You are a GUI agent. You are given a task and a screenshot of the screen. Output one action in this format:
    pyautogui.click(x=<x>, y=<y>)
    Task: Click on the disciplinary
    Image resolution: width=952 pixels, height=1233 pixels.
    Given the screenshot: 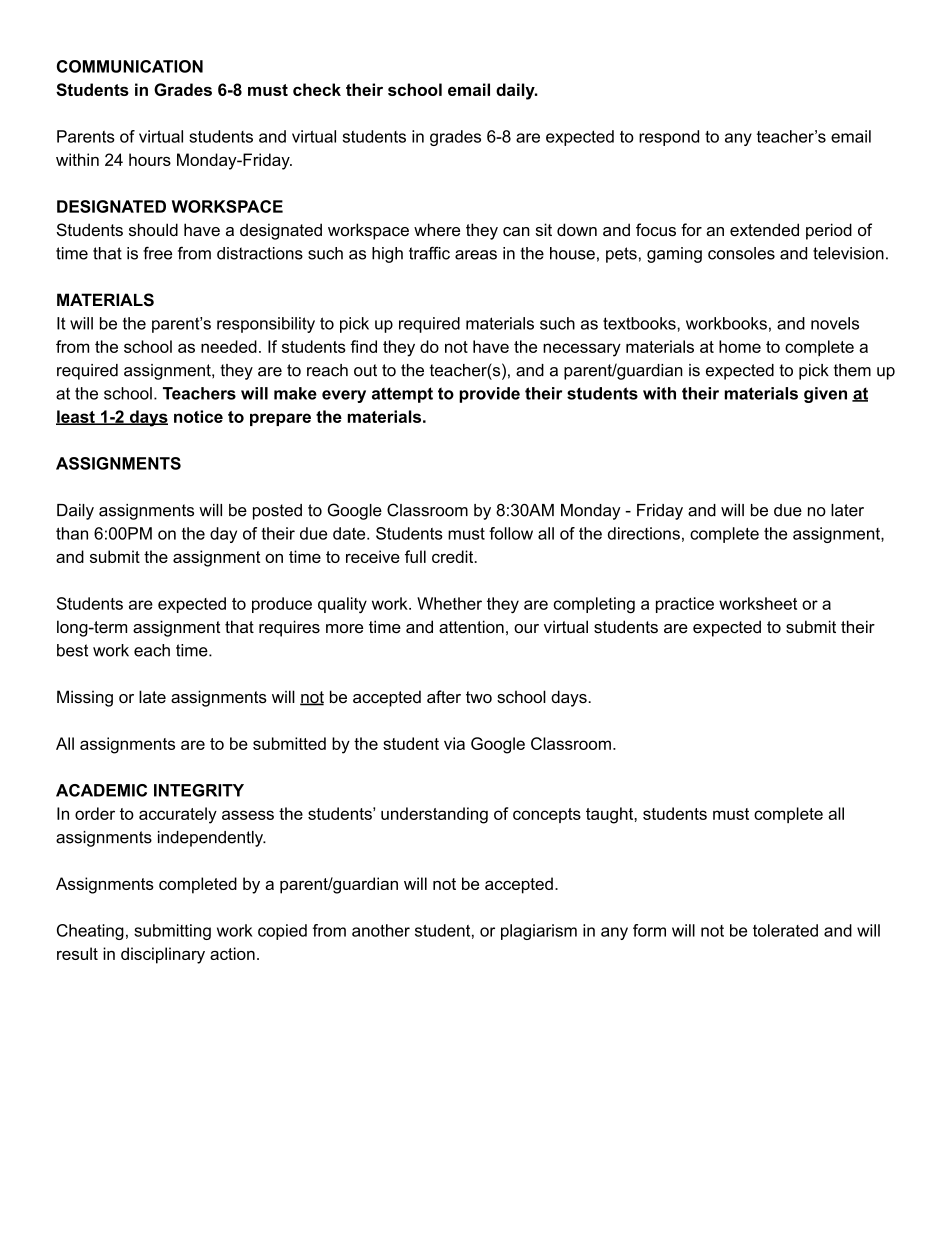 What is the action you would take?
    pyautogui.click(x=163, y=955)
